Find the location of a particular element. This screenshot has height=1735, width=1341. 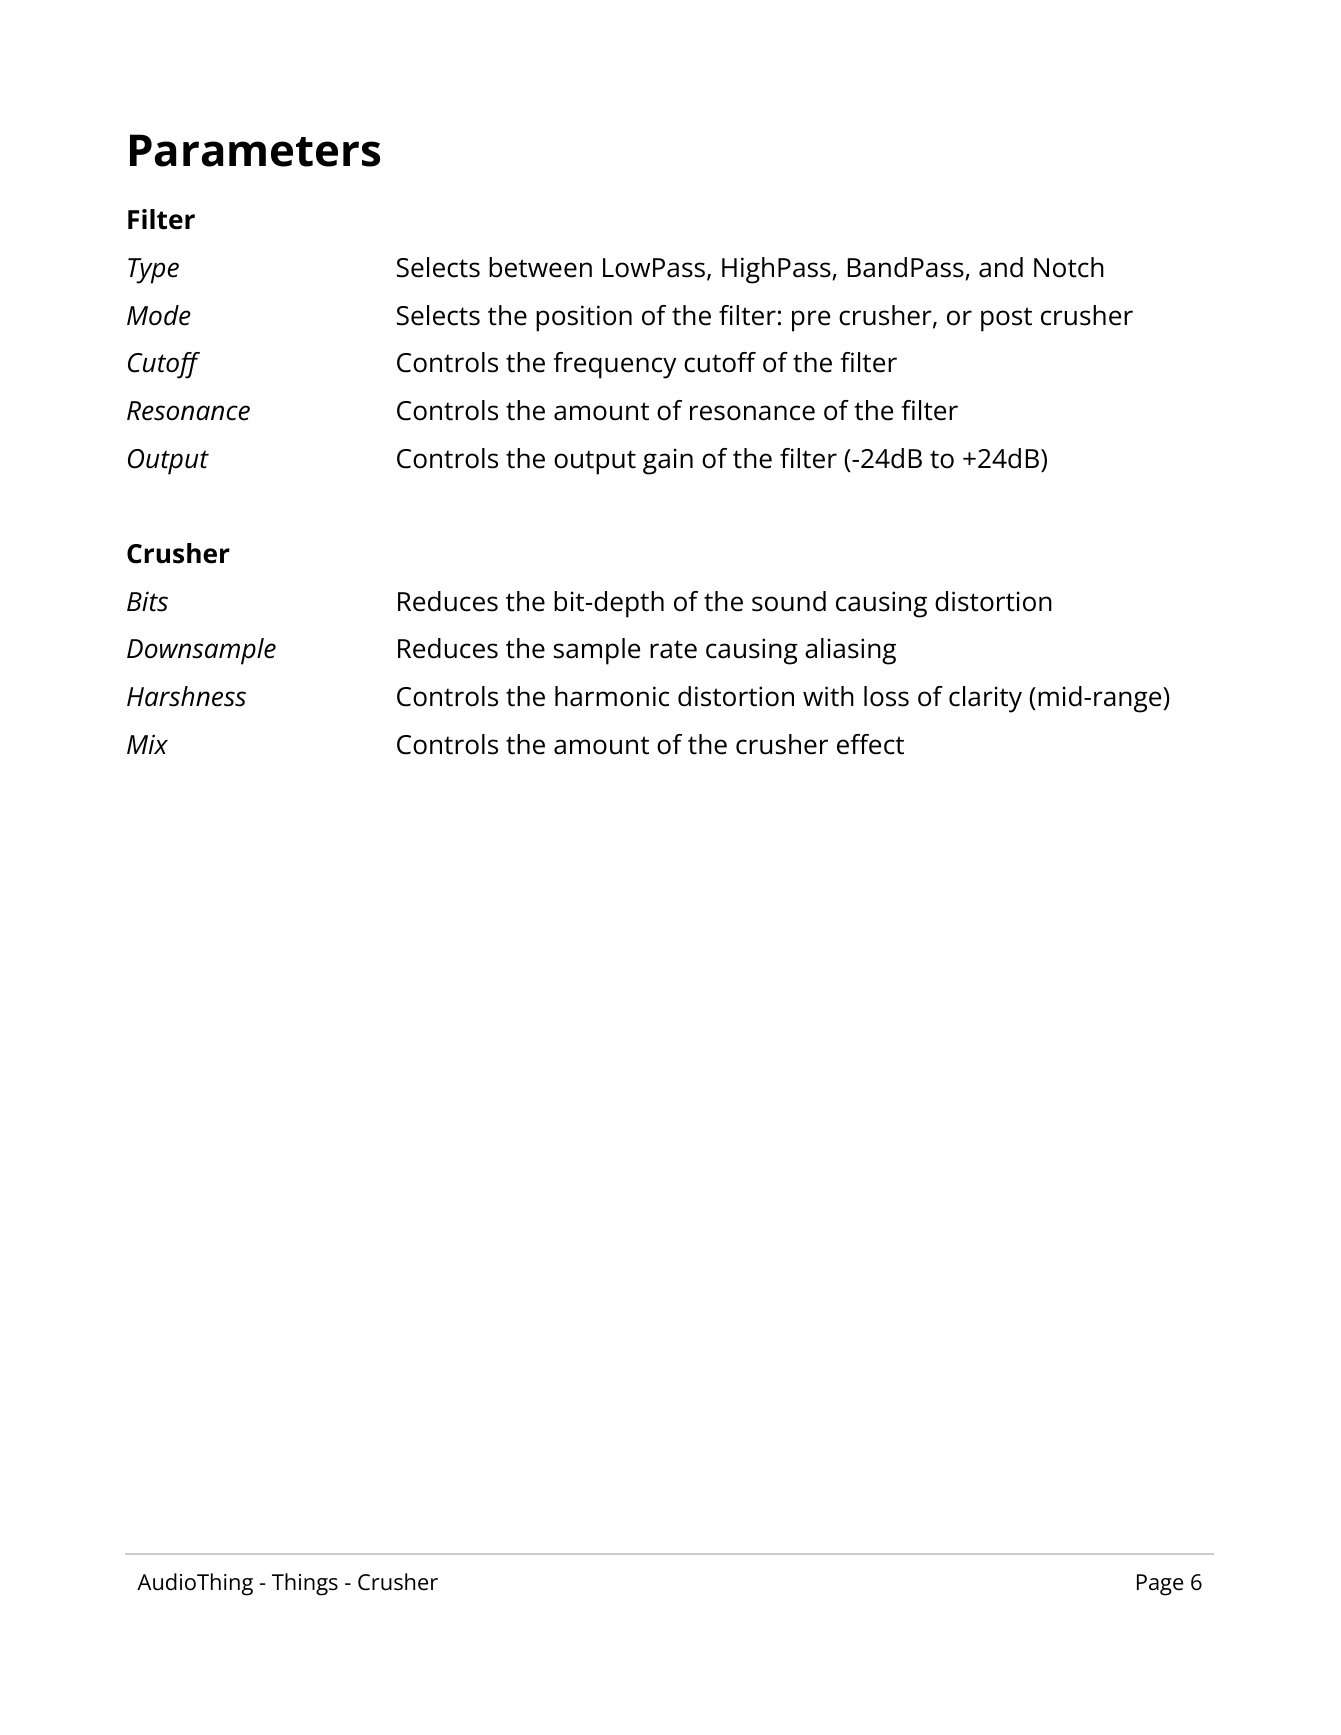

Parameters is located at coordinates (255, 150).
